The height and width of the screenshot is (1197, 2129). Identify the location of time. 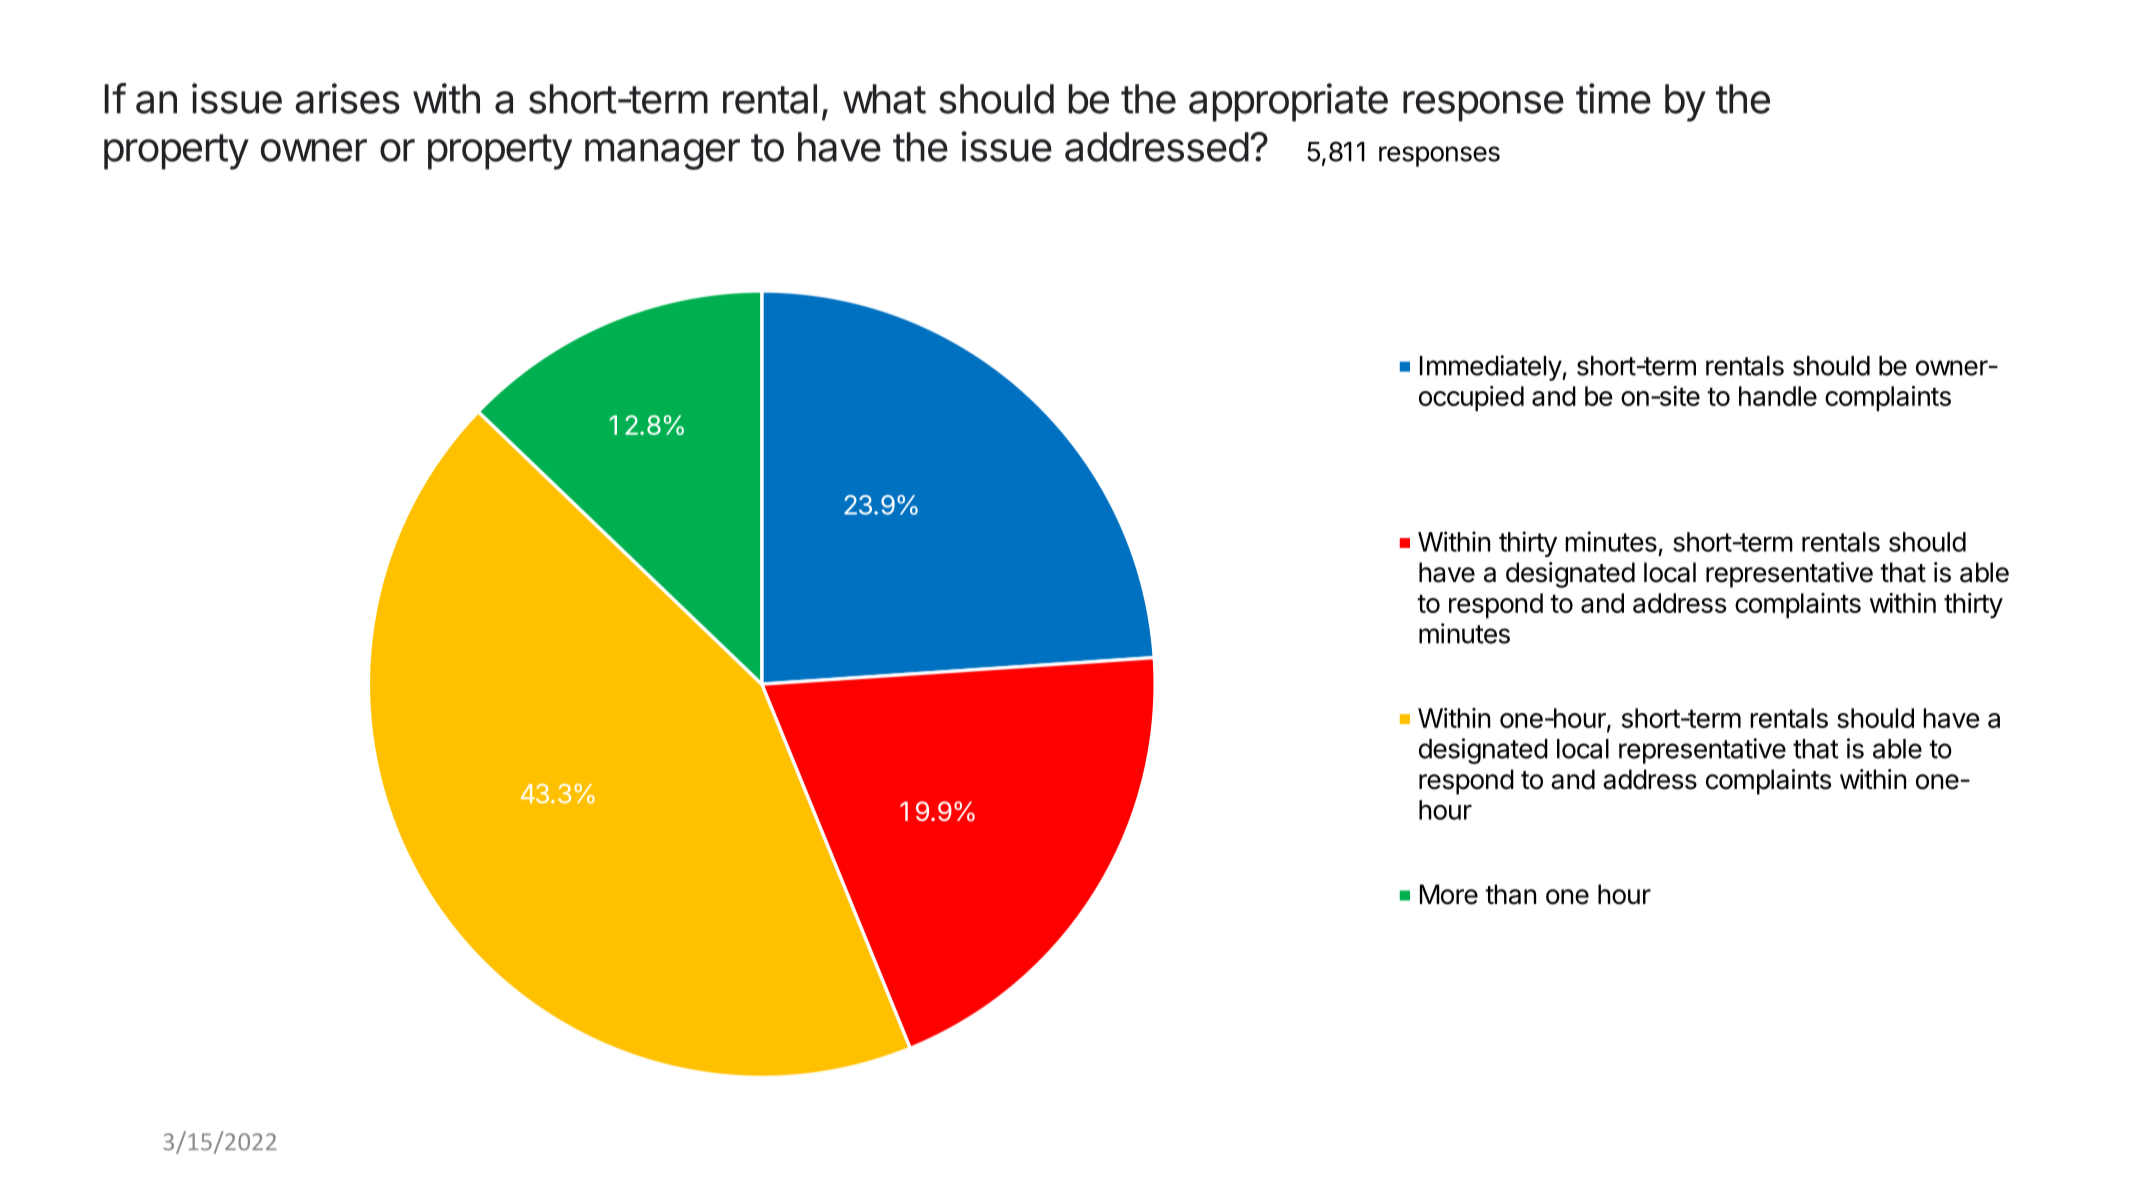
(1613, 98).
